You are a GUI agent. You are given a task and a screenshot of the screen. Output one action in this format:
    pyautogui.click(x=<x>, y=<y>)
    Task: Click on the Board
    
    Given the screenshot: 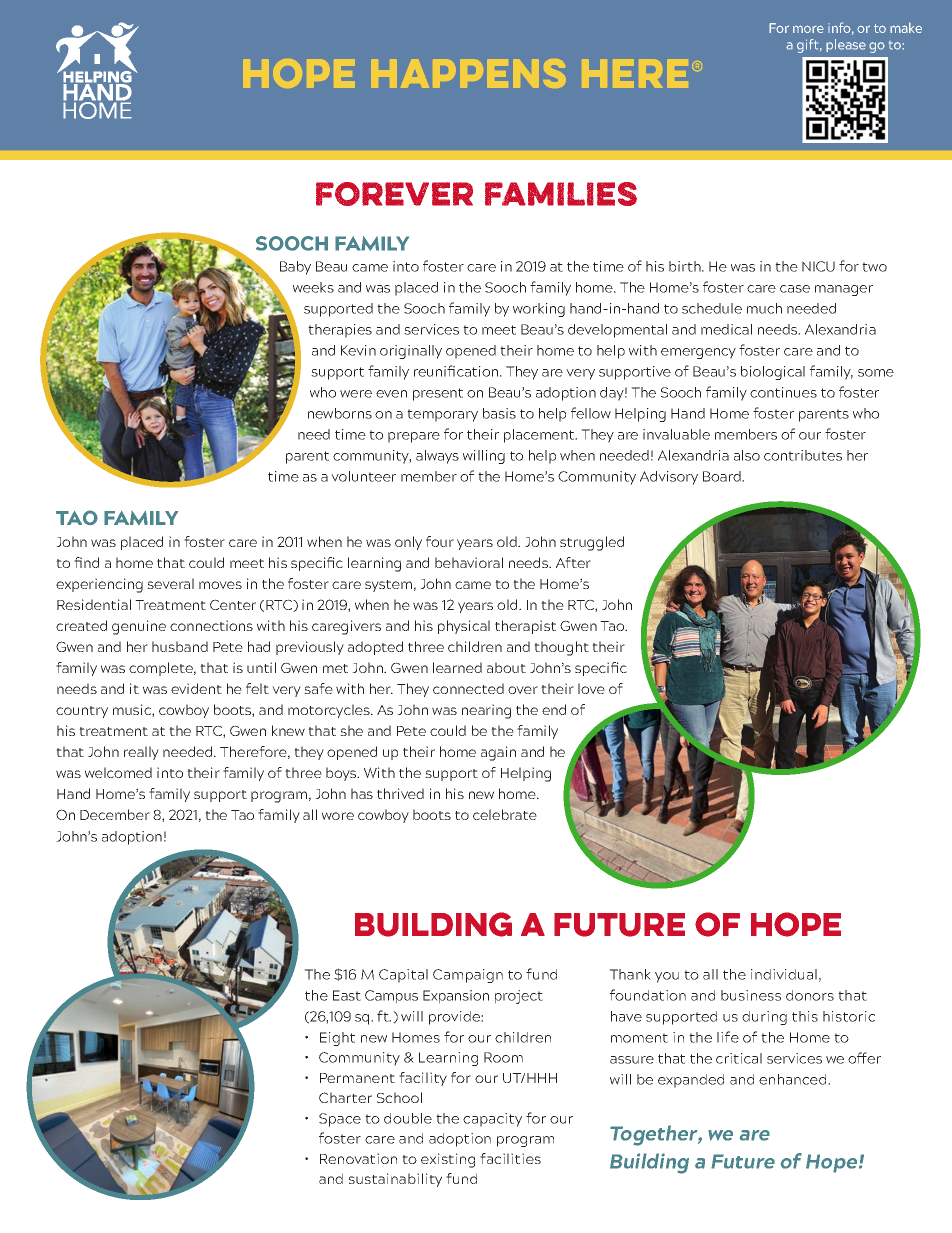 What is the action you would take?
    pyautogui.click(x=723, y=476)
